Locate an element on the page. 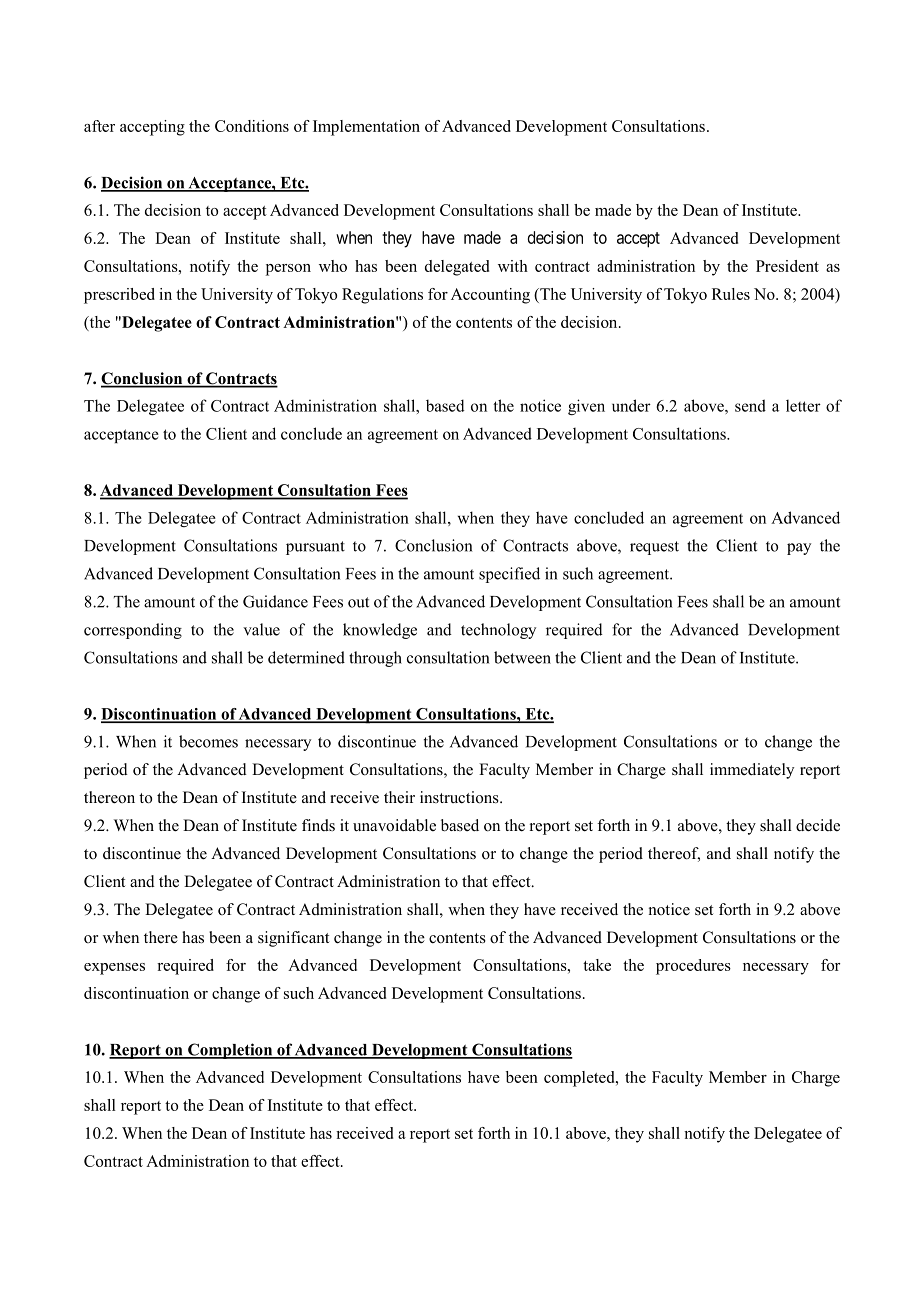 Image resolution: width=924 pixels, height=1308 pixels. procedures is located at coordinates (693, 967).
